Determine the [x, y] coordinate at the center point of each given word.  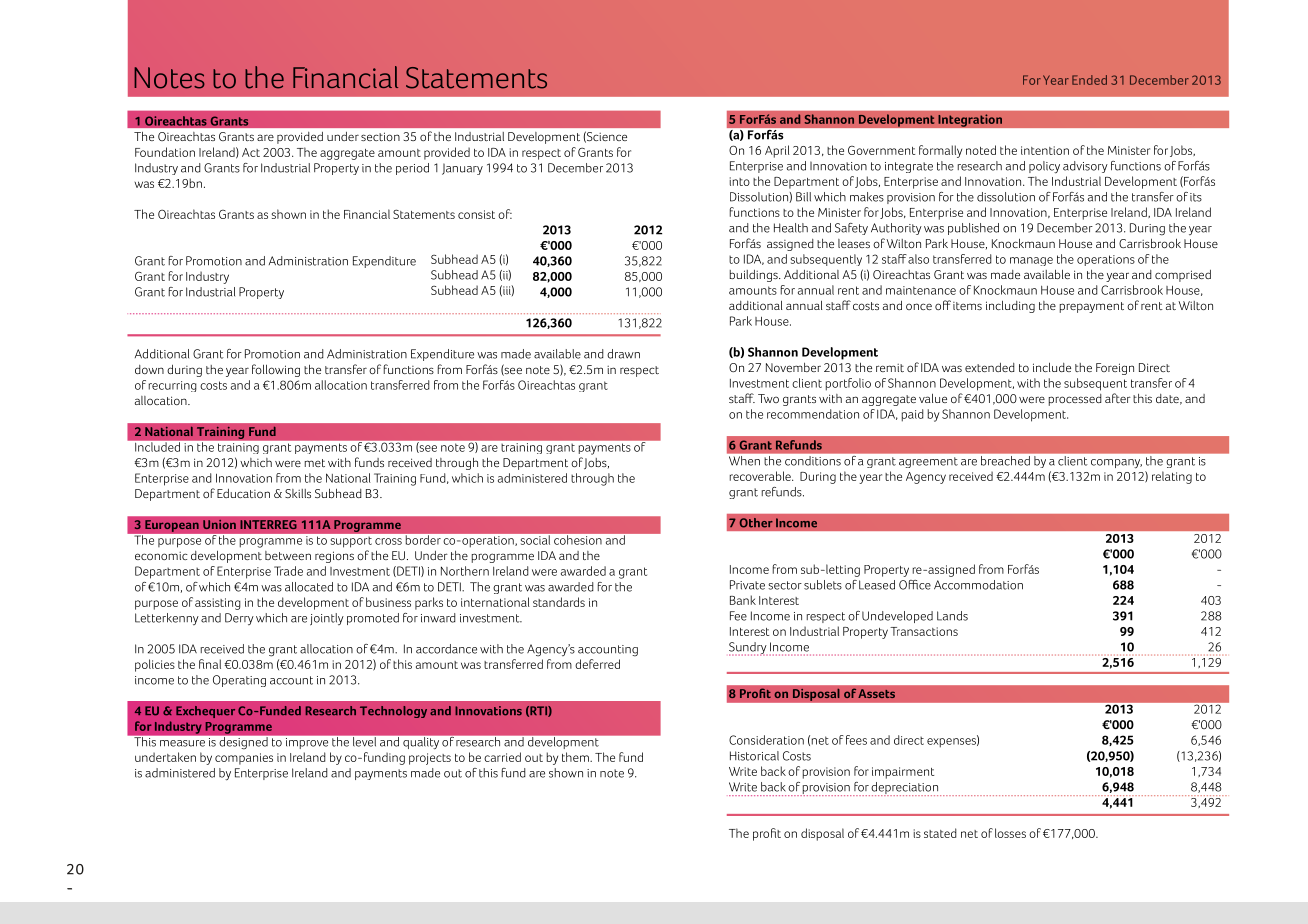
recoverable [761, 476]
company [1116, 464]
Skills [298, 493]
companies [244, 759]
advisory [1085, 167]
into [740, 181]
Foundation [165, 152]
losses [1010, 833]
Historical [754, 756]
